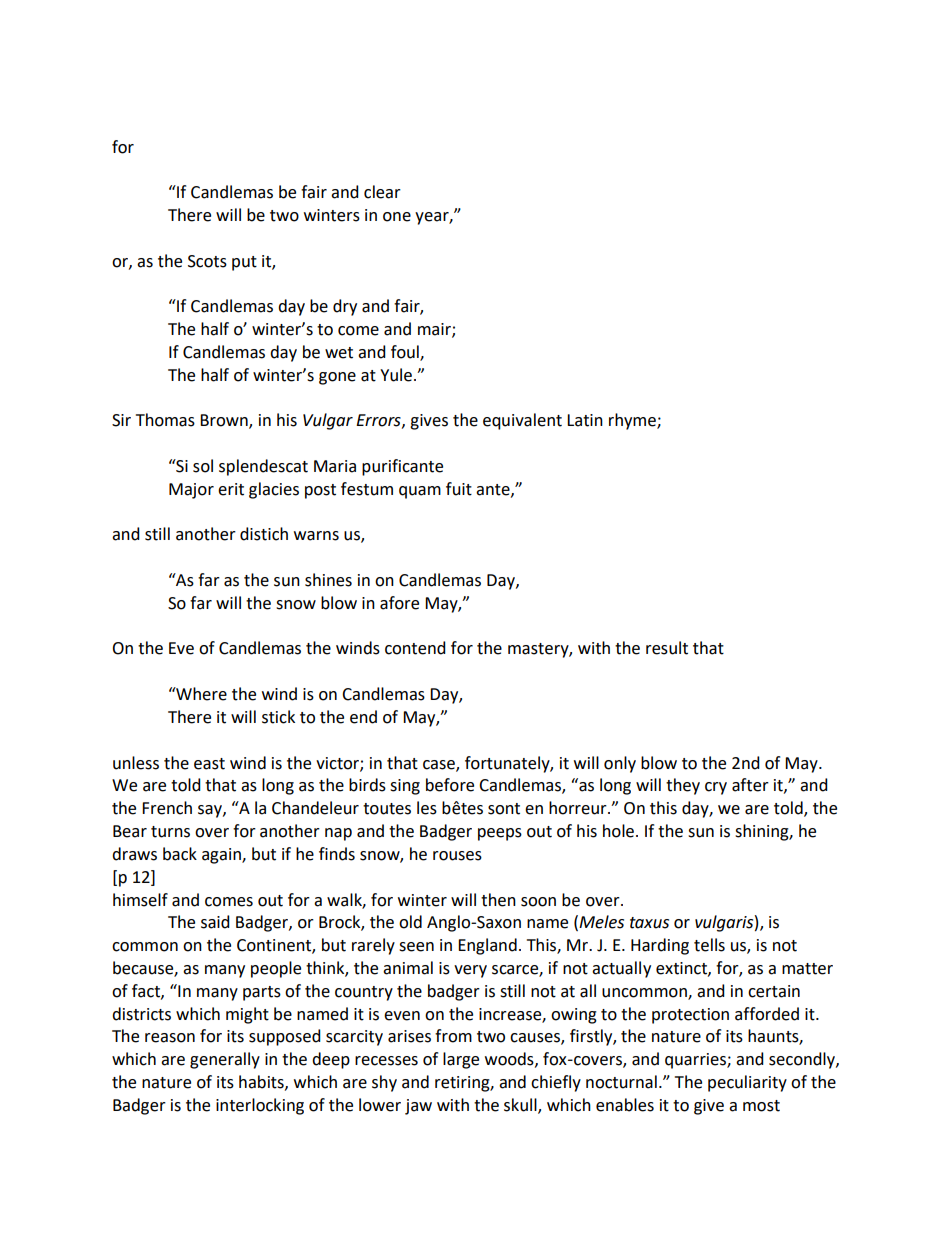  What do you see at coordinates (191, 491) in the page?
I see `Major` at bounding box center [191, 491].
